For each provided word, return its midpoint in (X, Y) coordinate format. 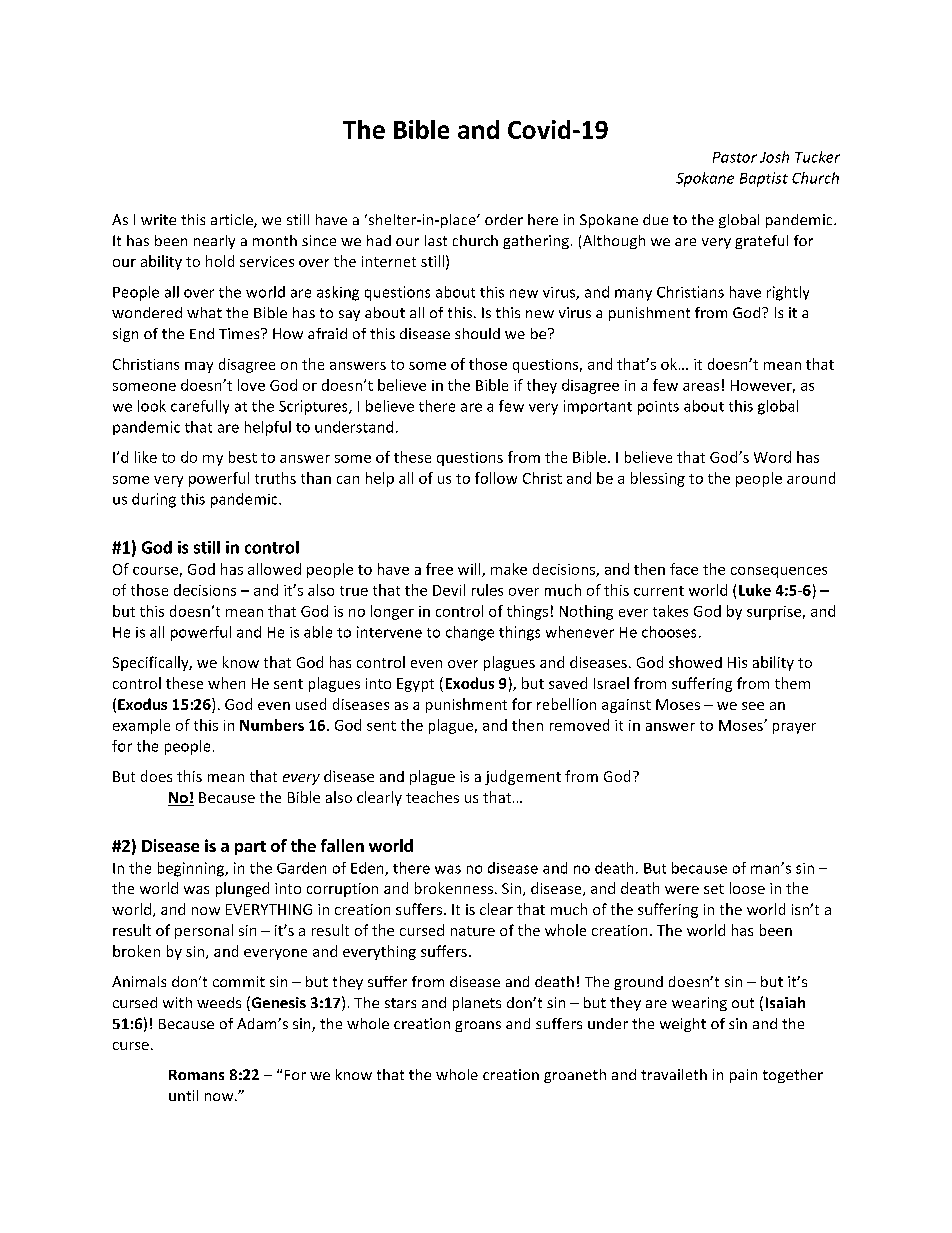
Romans (196, 1075)
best (243, 457)
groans (478, 1026)
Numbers (272, 725)
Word (772, 457)
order (504, 219)
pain (743, 1076)
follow (496, 478)
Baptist (764, 179)
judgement (523, 777)
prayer (794, 728)
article (233, 221)
